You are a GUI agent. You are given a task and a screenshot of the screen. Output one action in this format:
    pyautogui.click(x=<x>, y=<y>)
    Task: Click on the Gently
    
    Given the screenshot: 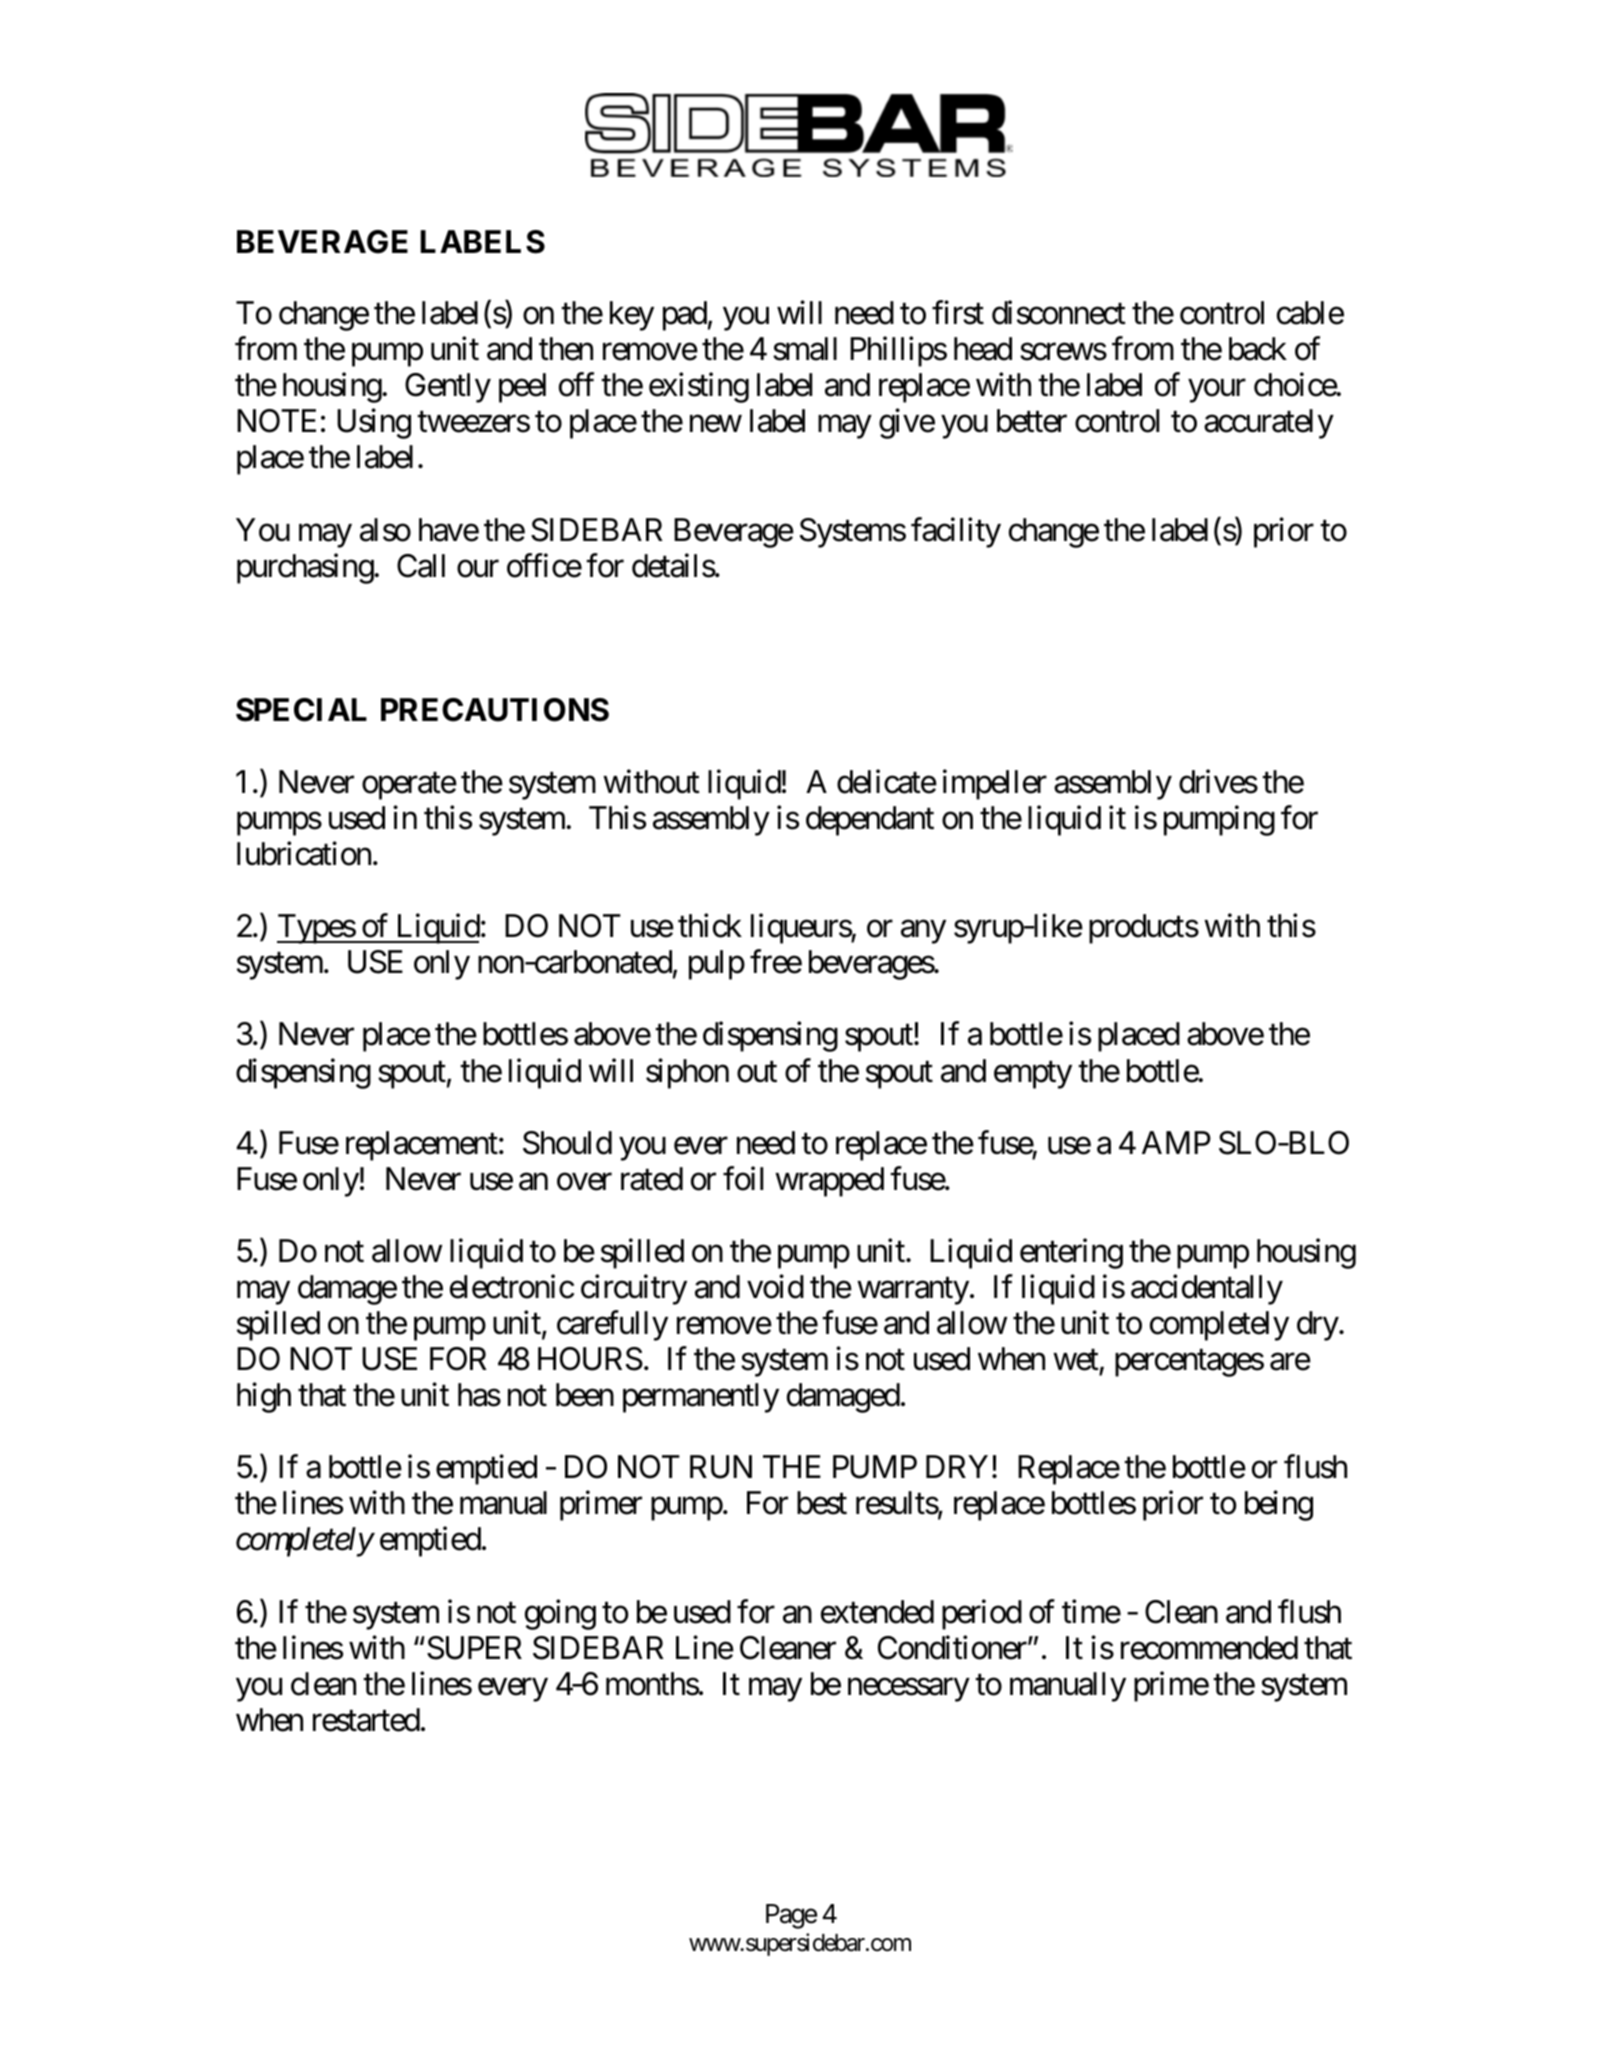 What is the action you would take?
    pyautogui.click(x=448, y=388)
